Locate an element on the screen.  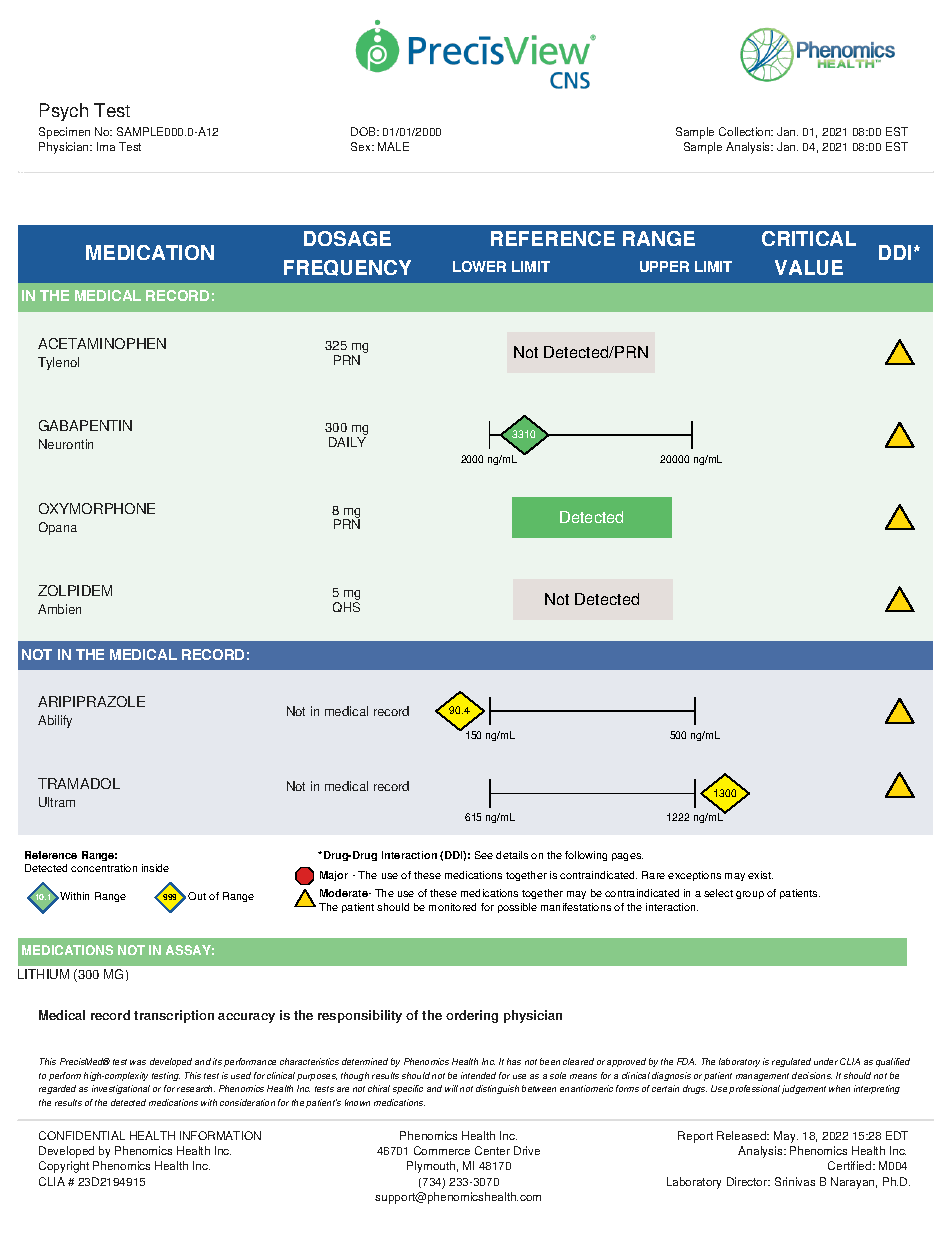
exist is located at coordinates (760, 875).
